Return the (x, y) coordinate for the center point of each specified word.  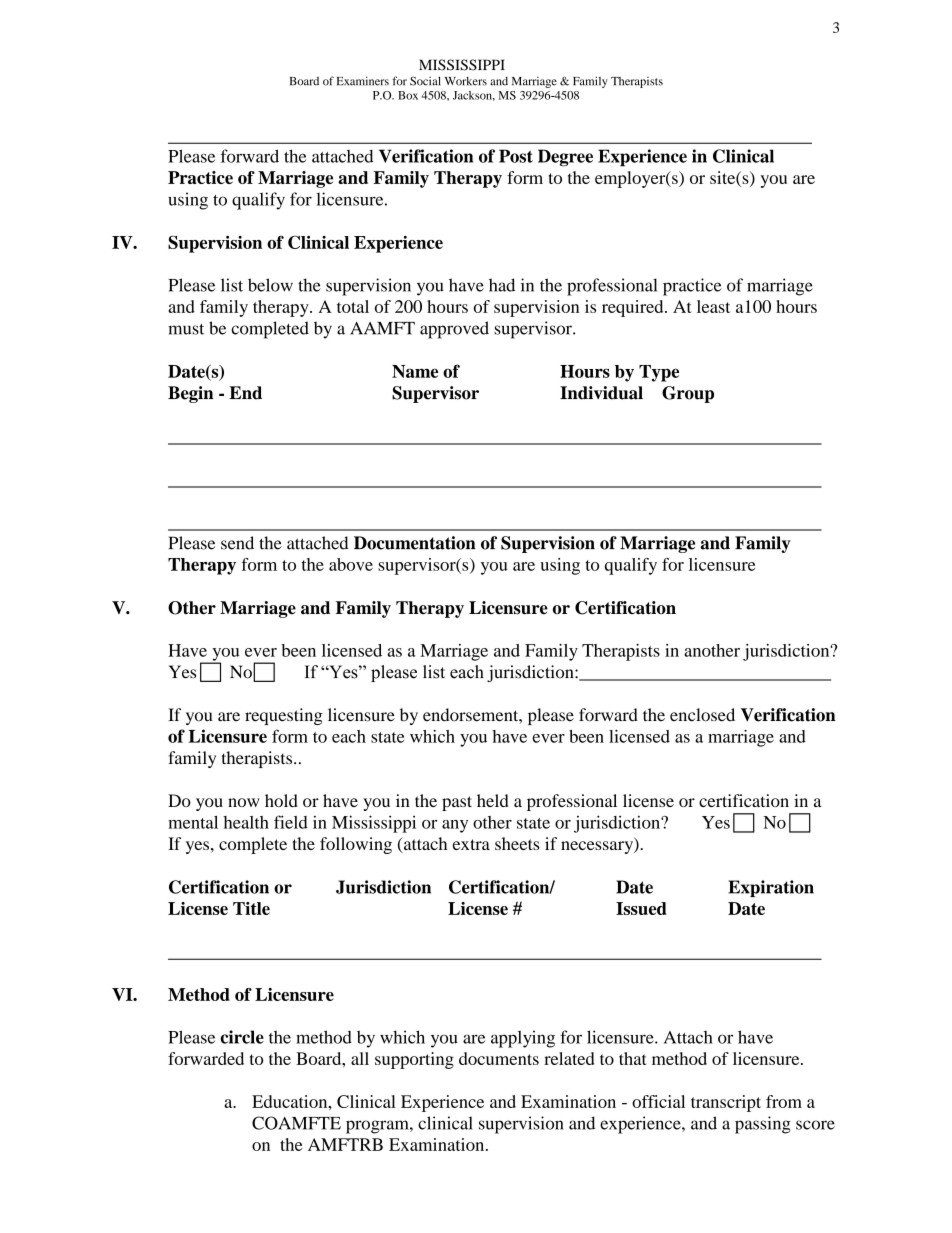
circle (242, 1037)
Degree (565, 158)
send (237, 543)
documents (499, 1058)
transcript (726, 1103)
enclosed (702, 715)
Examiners (363, 81)
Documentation (415, 543)
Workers (466, 81)
